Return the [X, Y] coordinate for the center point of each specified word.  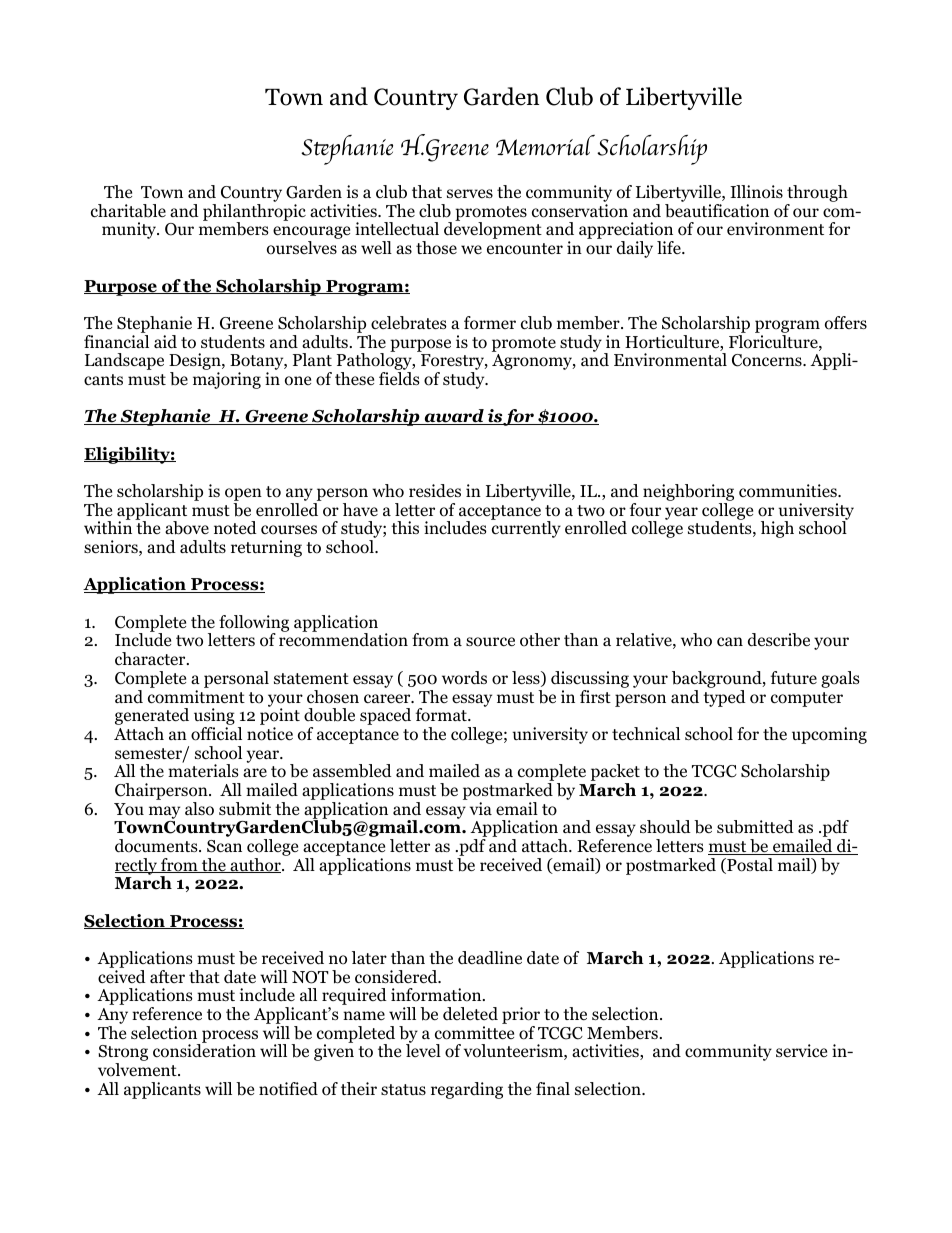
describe [779, 640]
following [254, 624]
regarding [467, 1090]
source [490, 642]
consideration [204, 1051]
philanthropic [254, 213]
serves [470, 193]
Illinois [756, 192]
